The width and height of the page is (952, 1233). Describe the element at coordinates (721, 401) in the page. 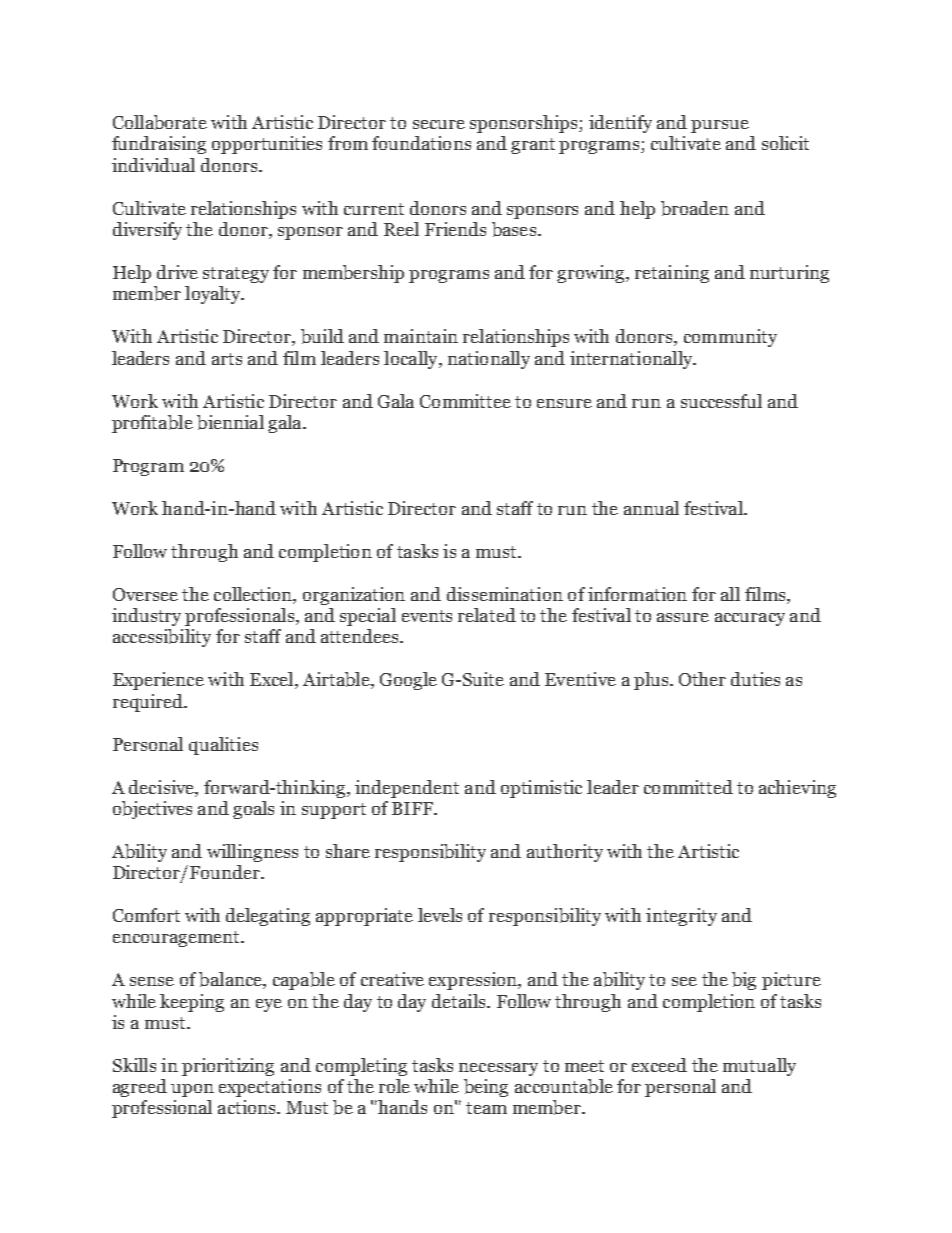

I see `successful` at that location.
